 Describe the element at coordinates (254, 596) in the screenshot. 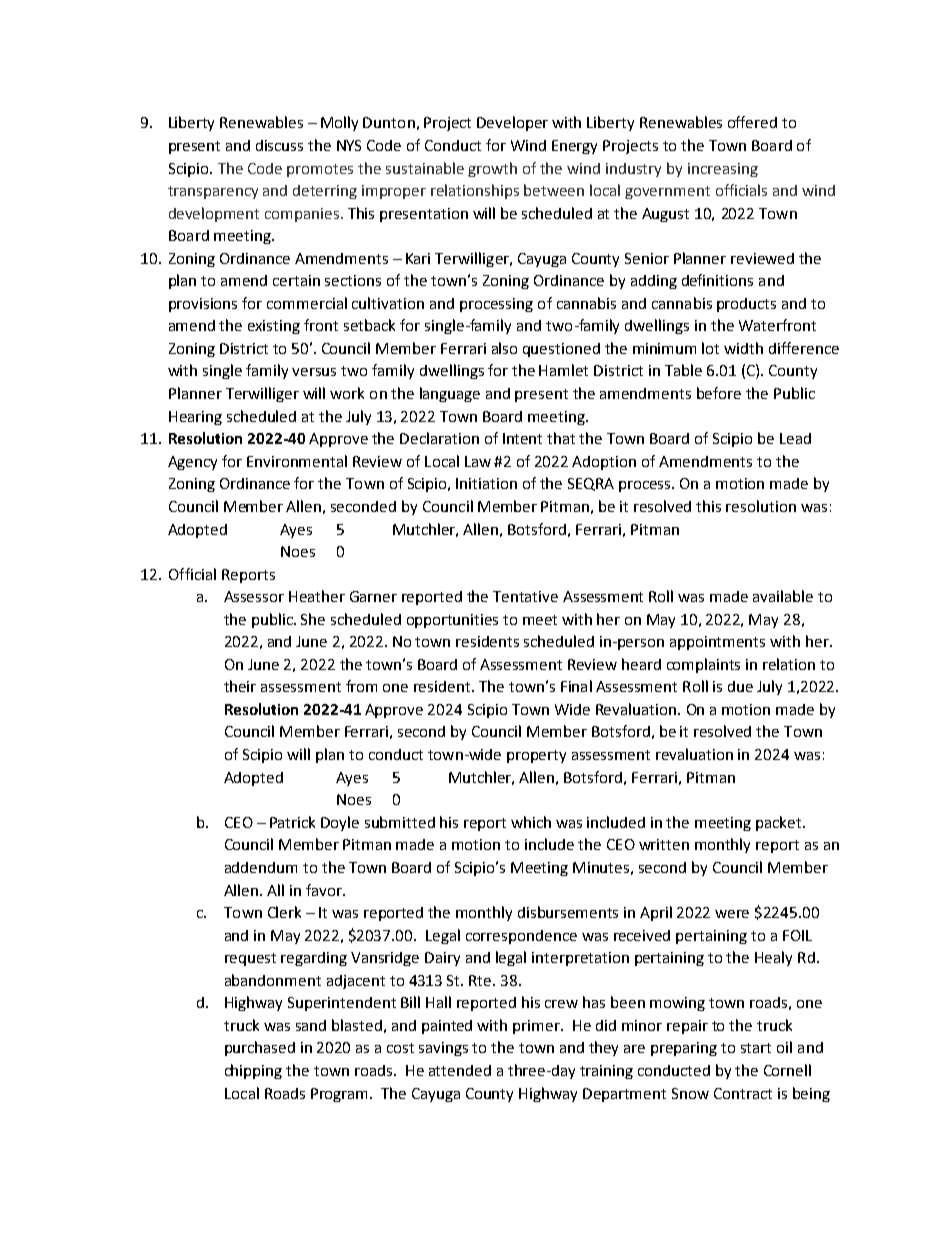

I see `Assessor` at that location.
